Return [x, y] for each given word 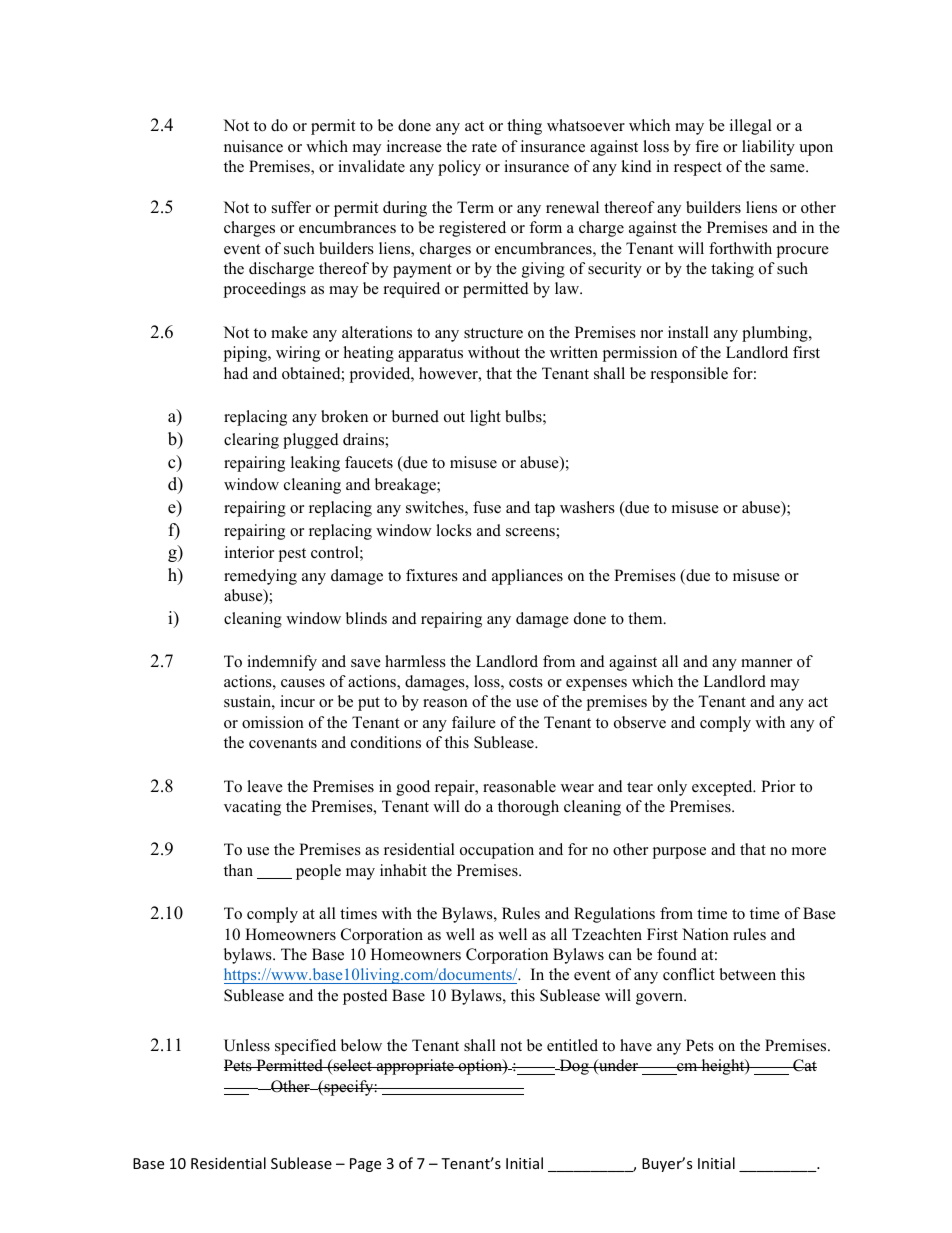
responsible [689, 375]
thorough [528, 808]
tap [545, 510]
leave [265, 786]
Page [365, 1165]
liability [768, 148]
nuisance [253, 146]
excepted [723, 788]
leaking [315, 464]
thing [524, 127]
